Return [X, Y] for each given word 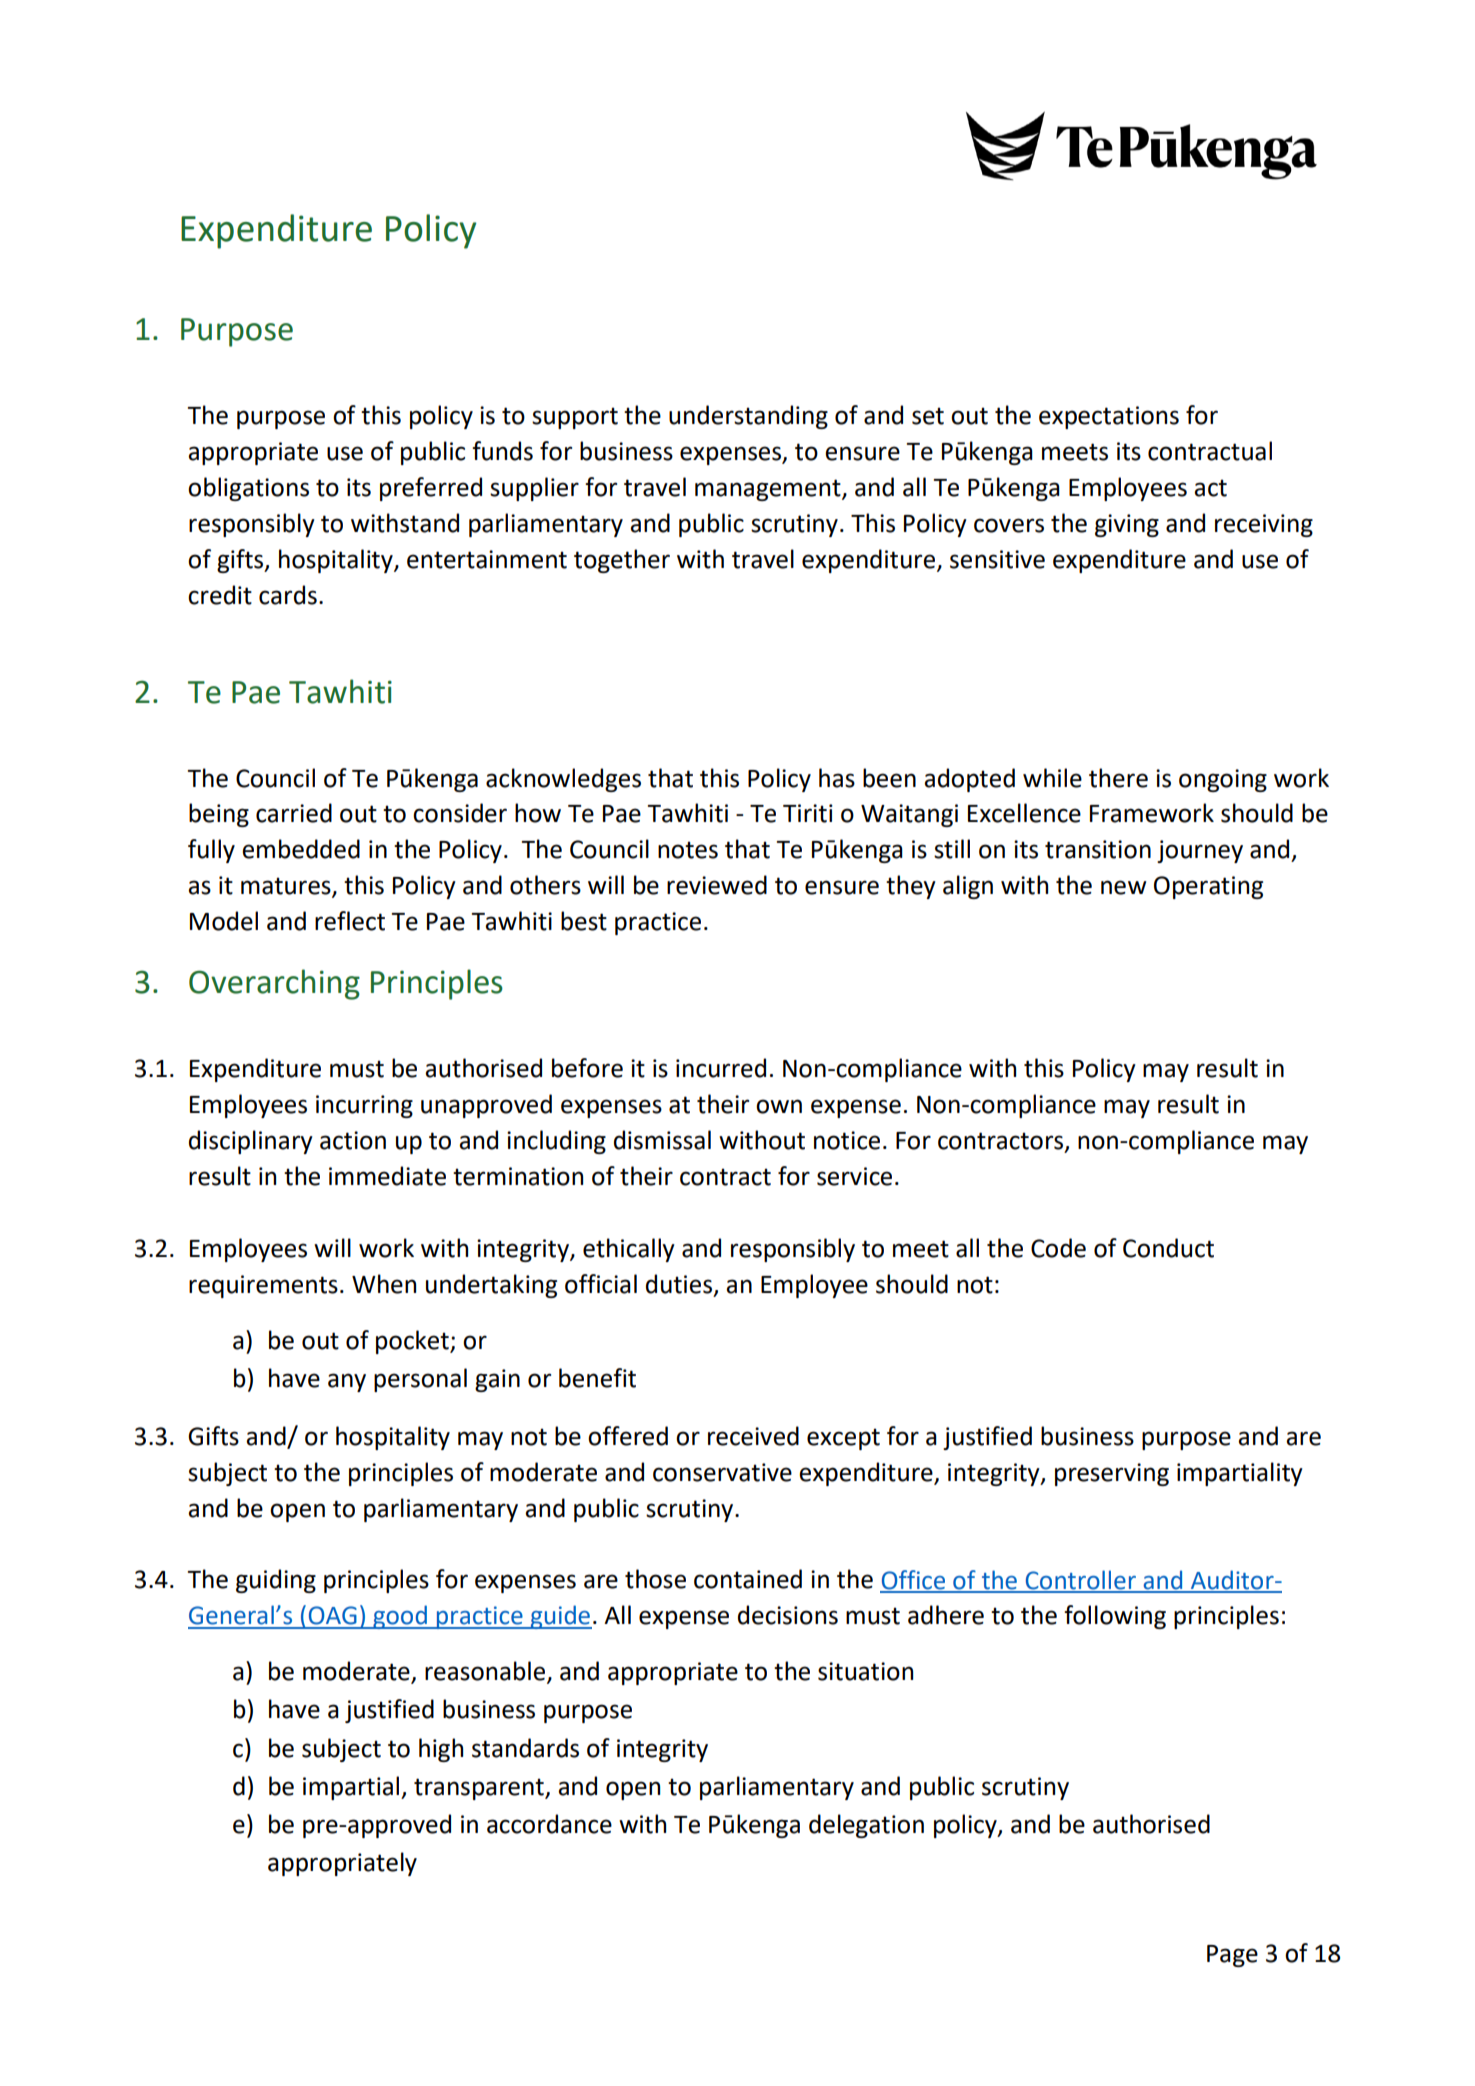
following [1115, 1617]
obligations [248, 489]
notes [688, 850]
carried [294, 813]
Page [1232, 1956]
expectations [1109, 417]
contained [748, 1579]
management [769, 490]
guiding [276, 1581]
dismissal [662, 1140]
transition [1098, 849]
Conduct [1168, 1248]
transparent [480, 1789]
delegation [866, 1826]
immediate [387, 1176]
